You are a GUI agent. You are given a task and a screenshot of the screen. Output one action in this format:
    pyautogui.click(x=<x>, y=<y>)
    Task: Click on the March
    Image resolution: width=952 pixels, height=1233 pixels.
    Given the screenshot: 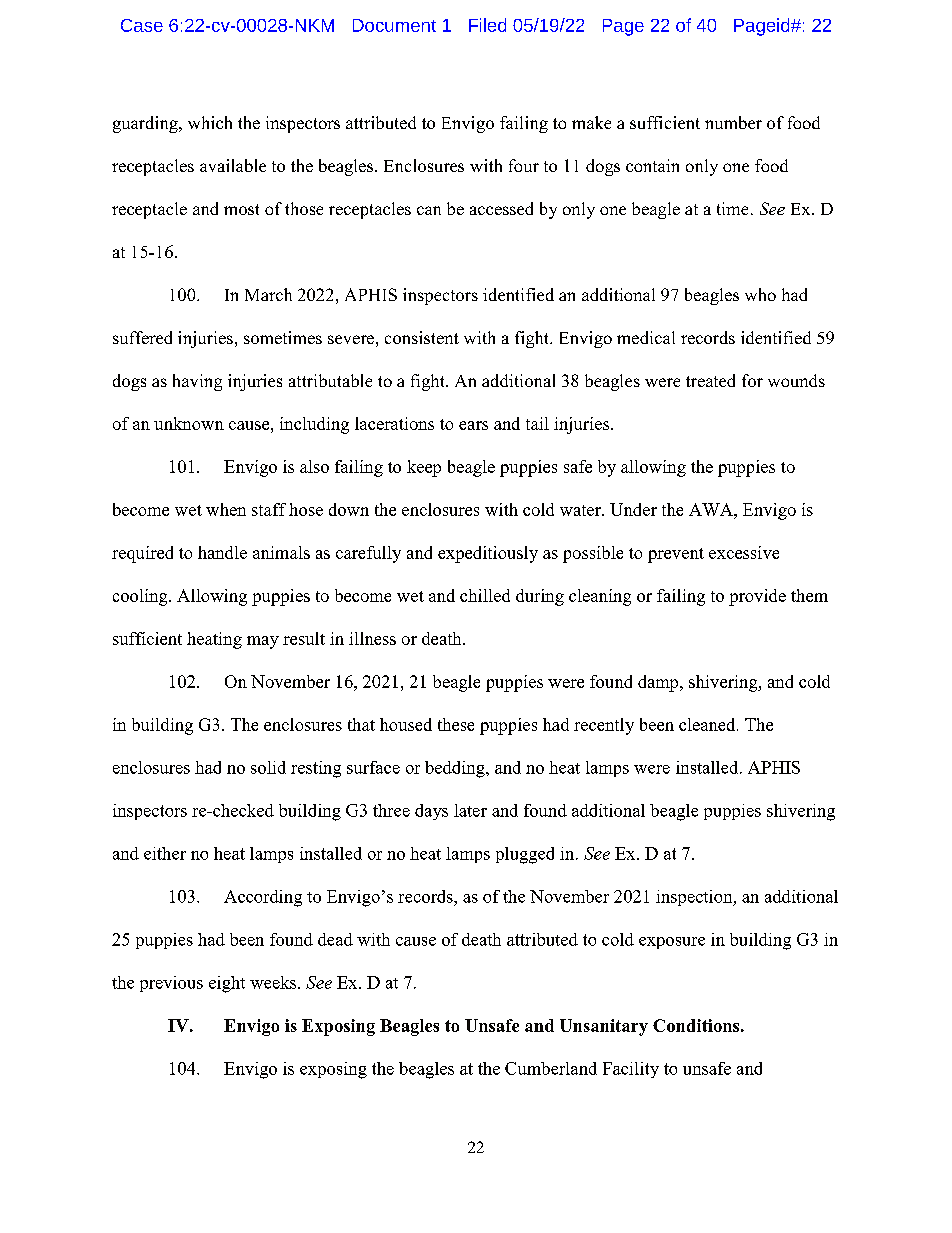 What is the action you would take?
    pyautogui.click(x=268, y=294)
